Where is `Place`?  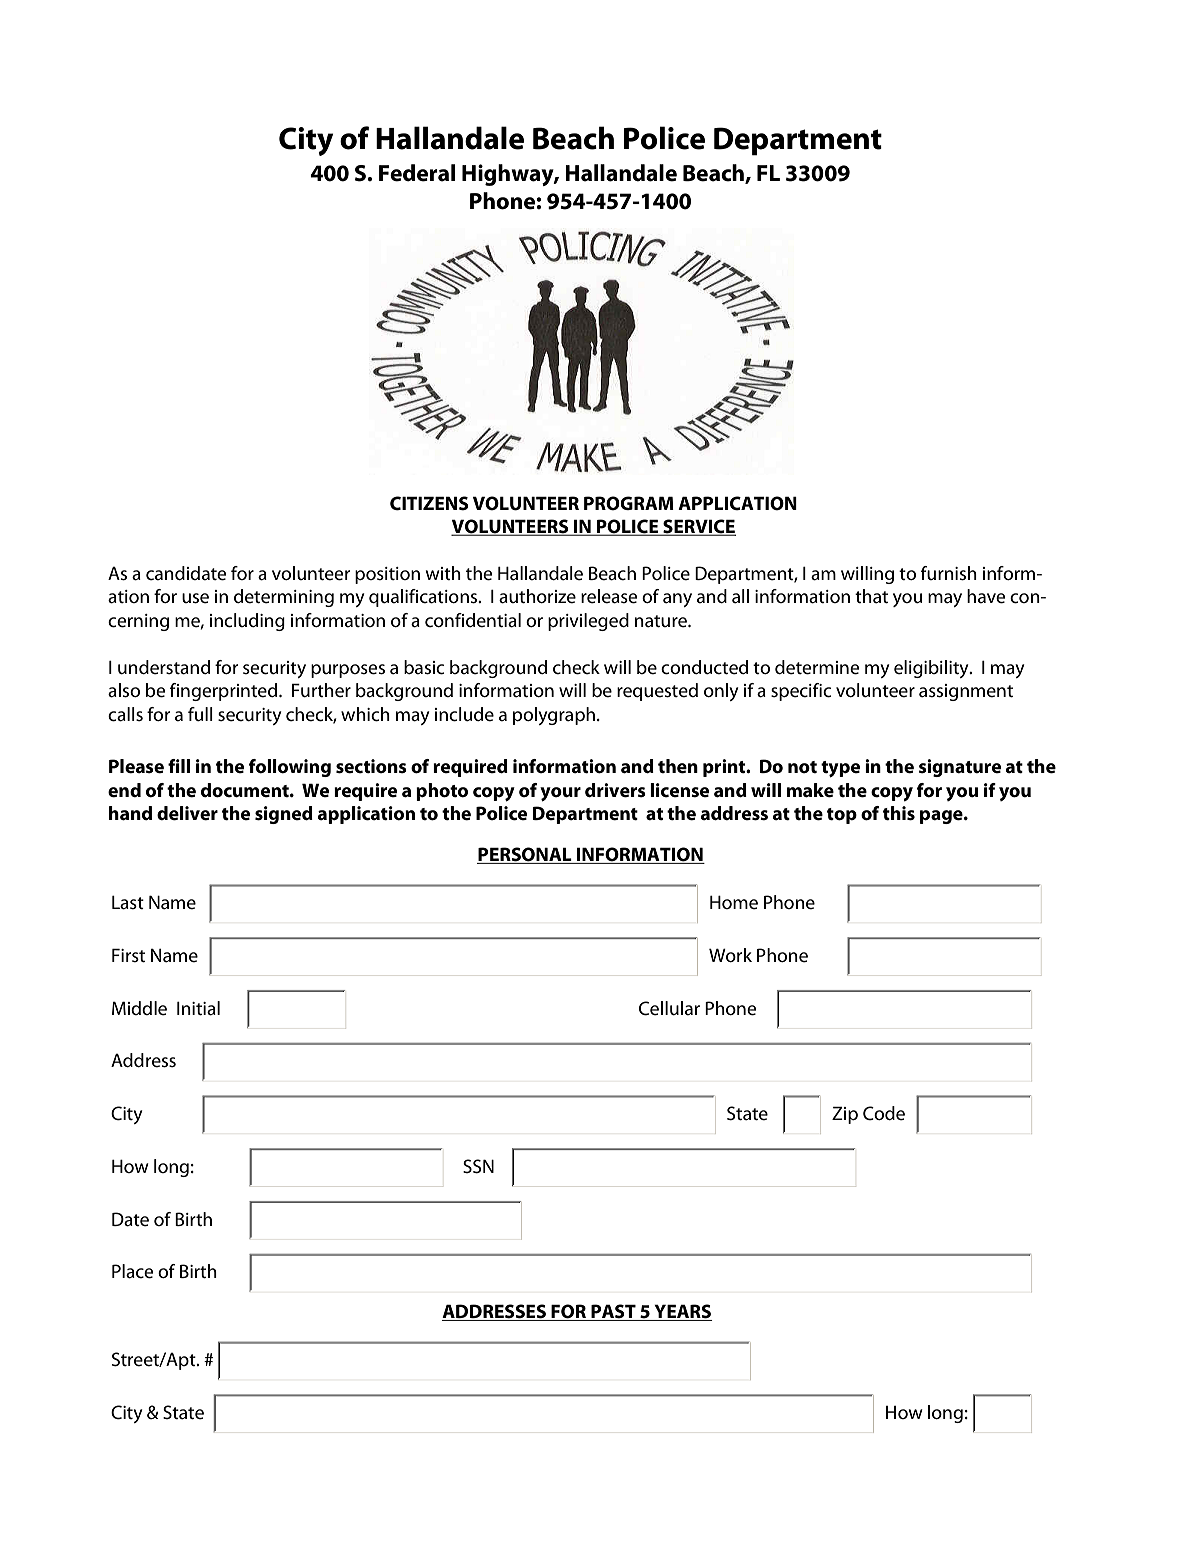 Place is located at coordinates (133, 1271).
